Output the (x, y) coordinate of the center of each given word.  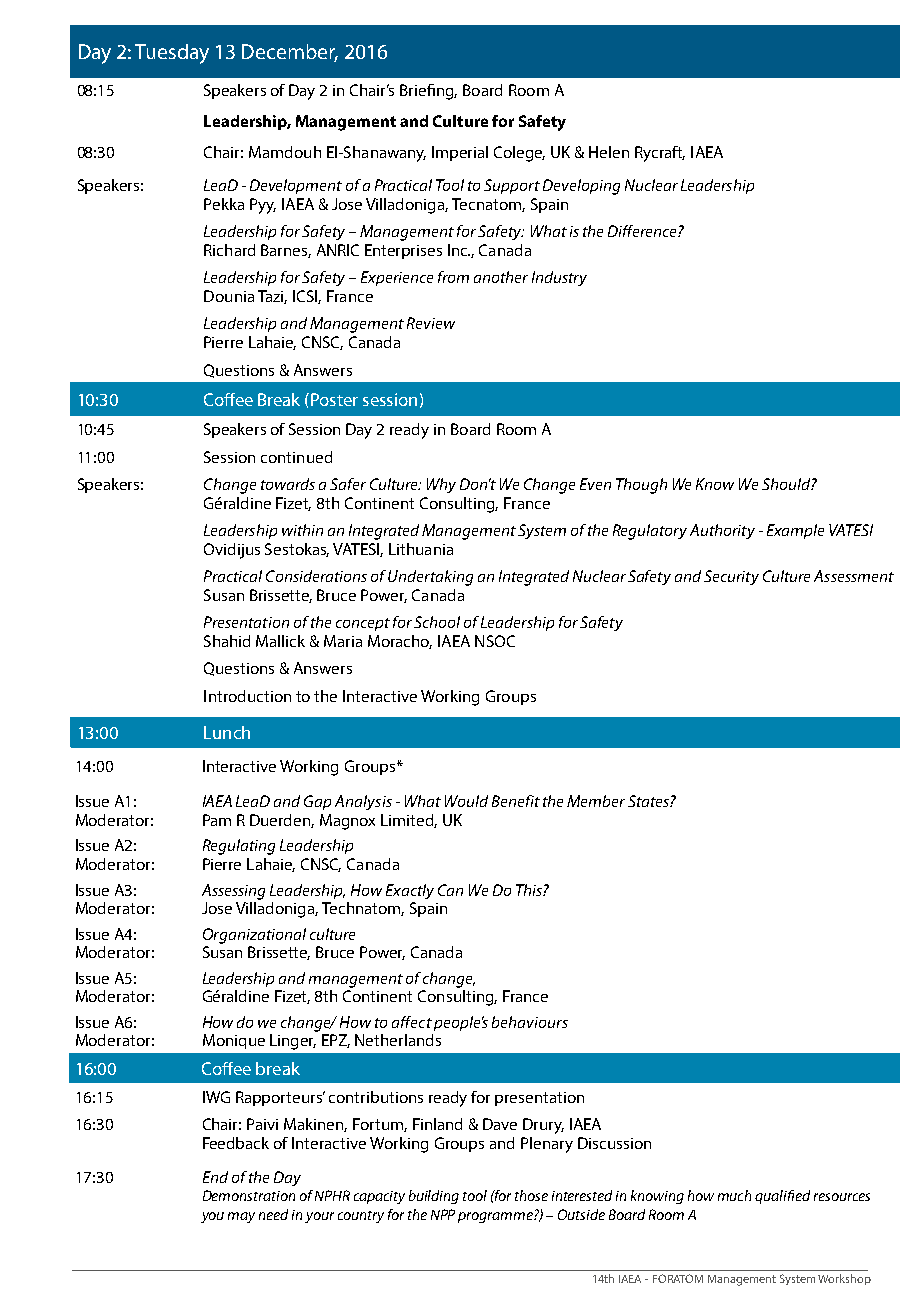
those (531, 1195)
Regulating (239, 847)
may (241, 1217)
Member (596, 801)
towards (288, 484)
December (290, 53)
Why (441, 485)
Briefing (428, 92)
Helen (609, 152)
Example (795, 531)
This (530, 890)
